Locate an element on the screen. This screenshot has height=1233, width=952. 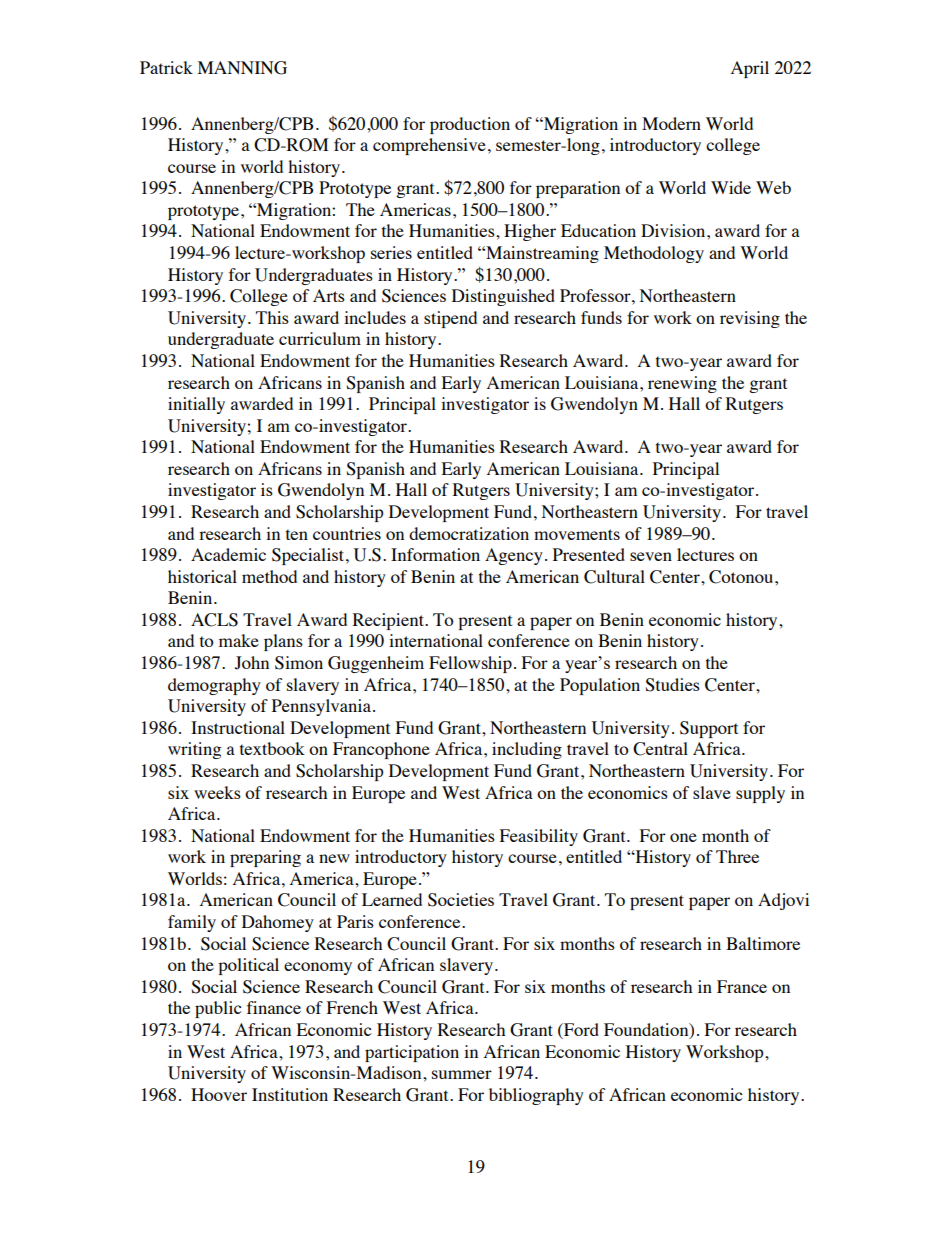
seven is located at coordinates (651, 556).
